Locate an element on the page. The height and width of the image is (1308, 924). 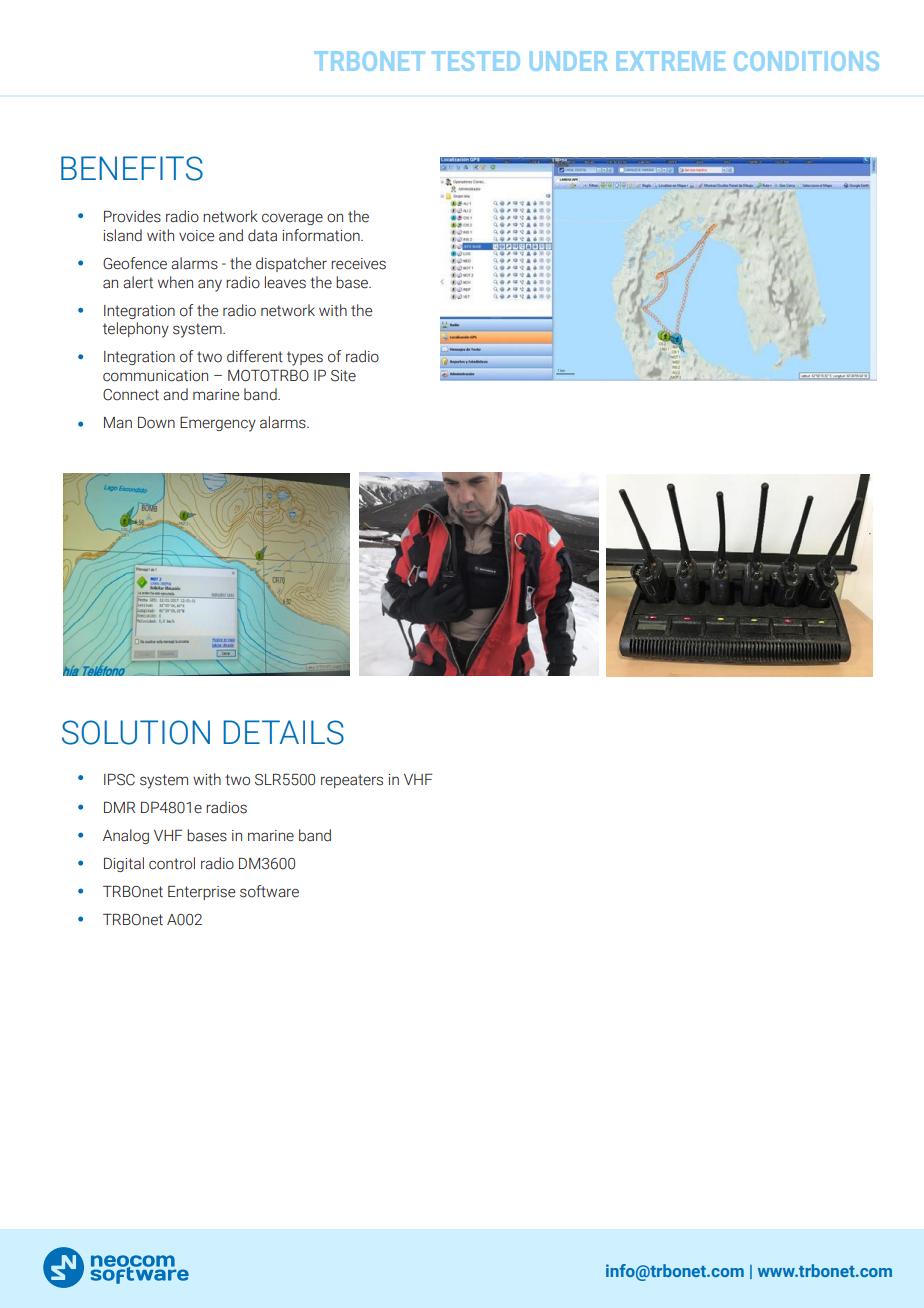
BENEFITS is located at coordinates (132, 168).
